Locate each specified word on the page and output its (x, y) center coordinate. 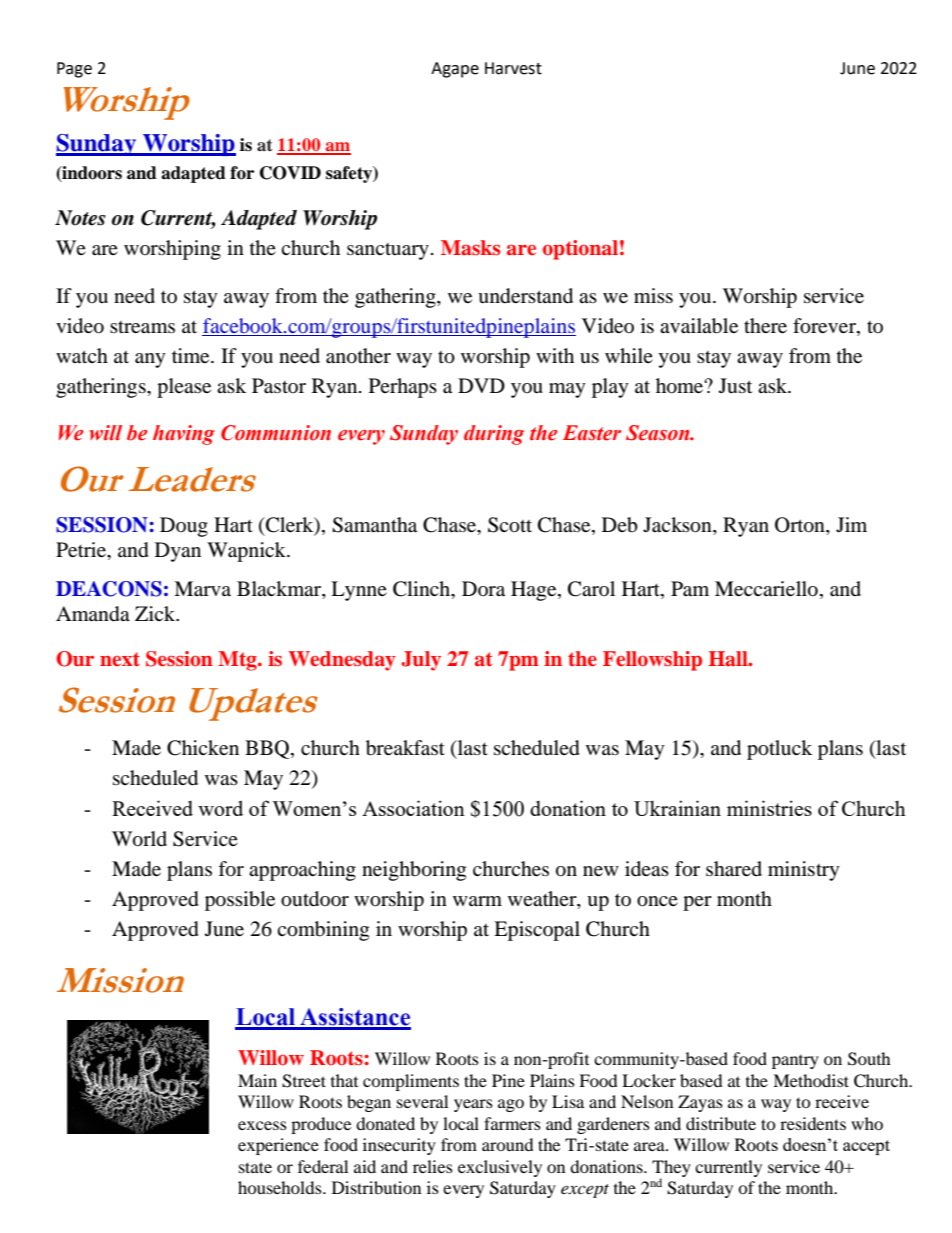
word (220, 808)
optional (580, 250)
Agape (455, 70)
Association (413, 808)
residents (813, 1123)
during (494, 435)
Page (74, 70)
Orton (801, 525)
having (184, 435)
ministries (769, 808)
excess (262, 1125)
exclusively (500, 1168)
